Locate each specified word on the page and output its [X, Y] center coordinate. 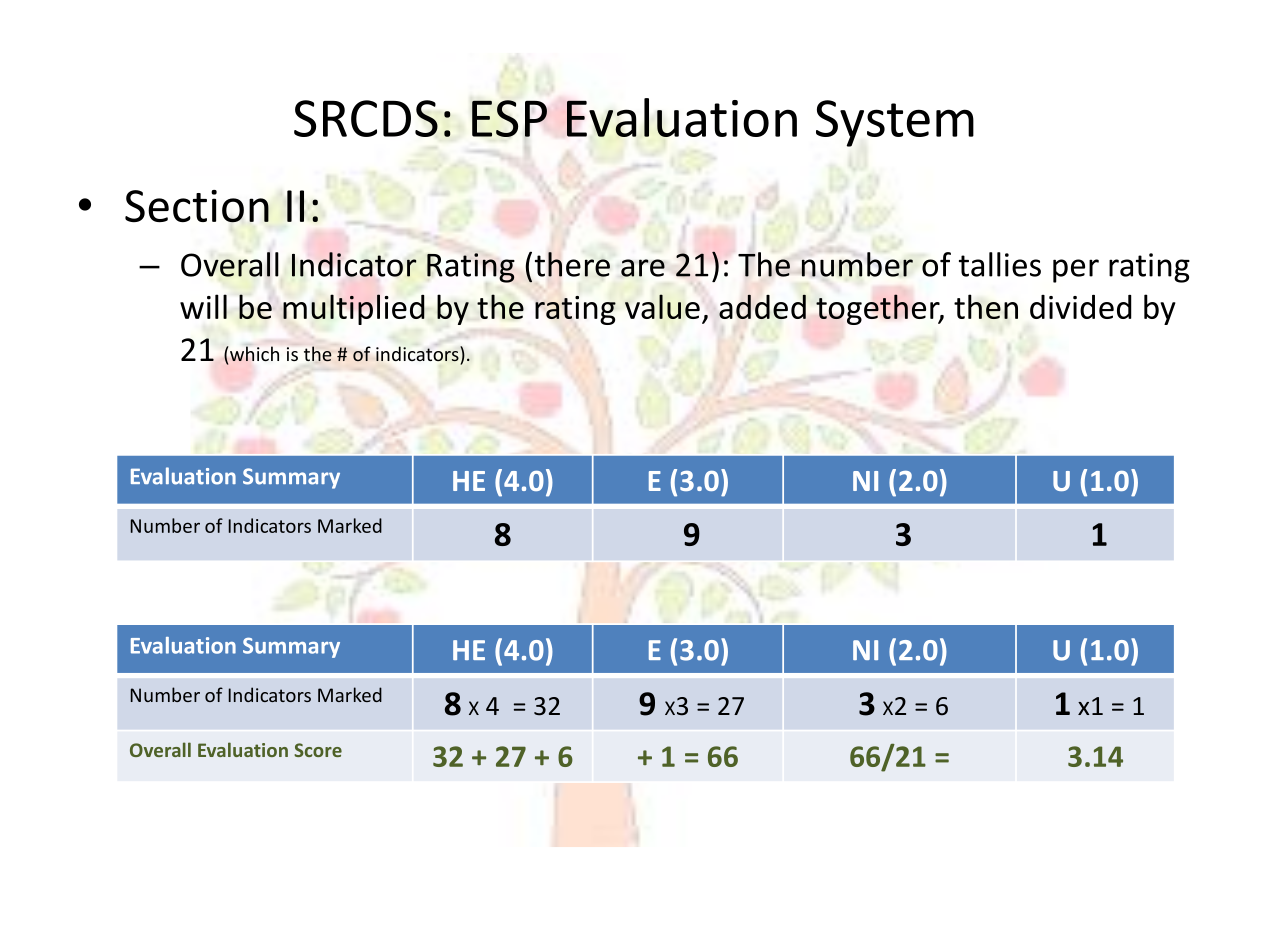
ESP [509, 118]
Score [318, 750]
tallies [1000, 264]
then [986, 306]
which [254, 353]
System [895, 123]
